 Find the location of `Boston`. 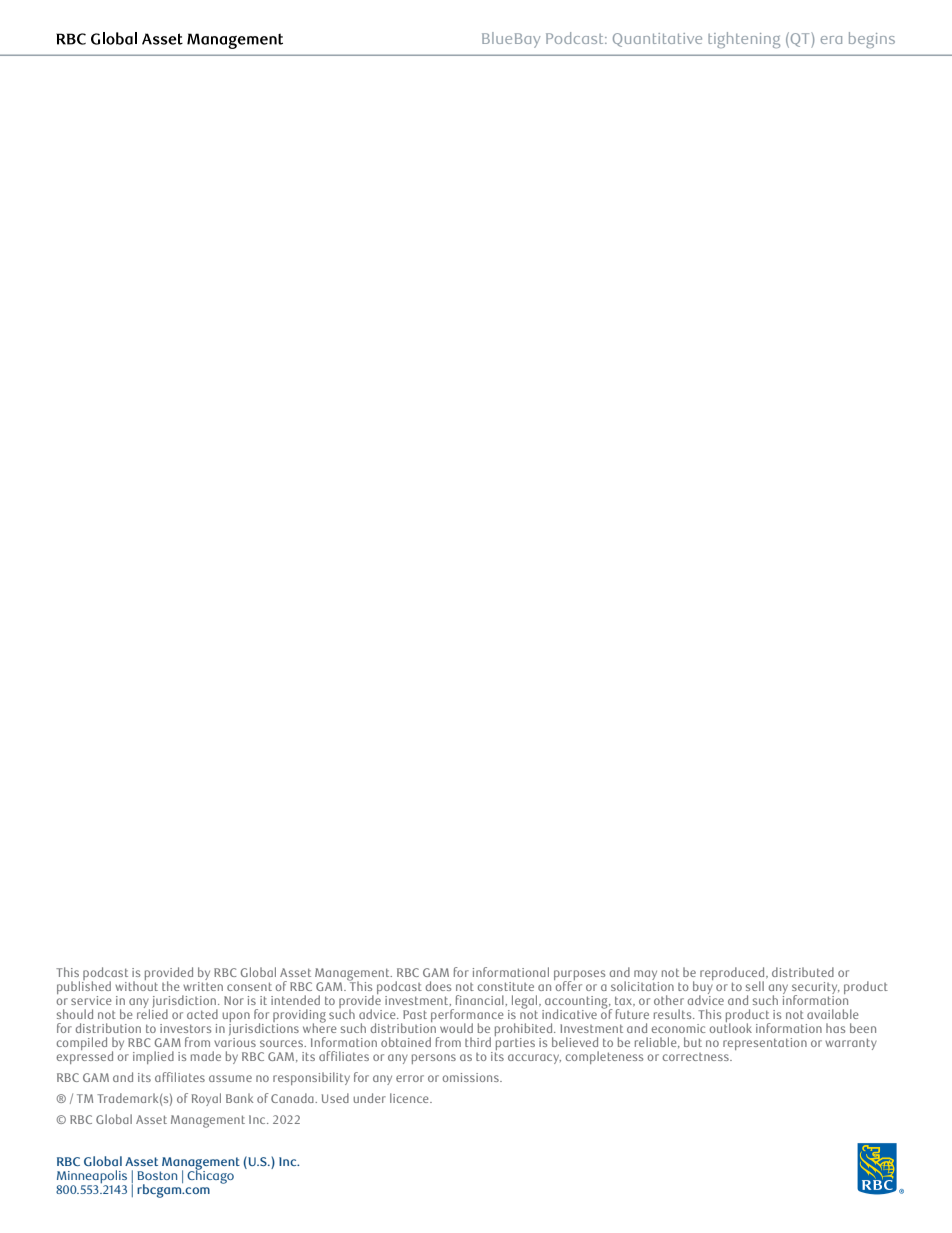

Boston is located at coordinates (157, 1175).
